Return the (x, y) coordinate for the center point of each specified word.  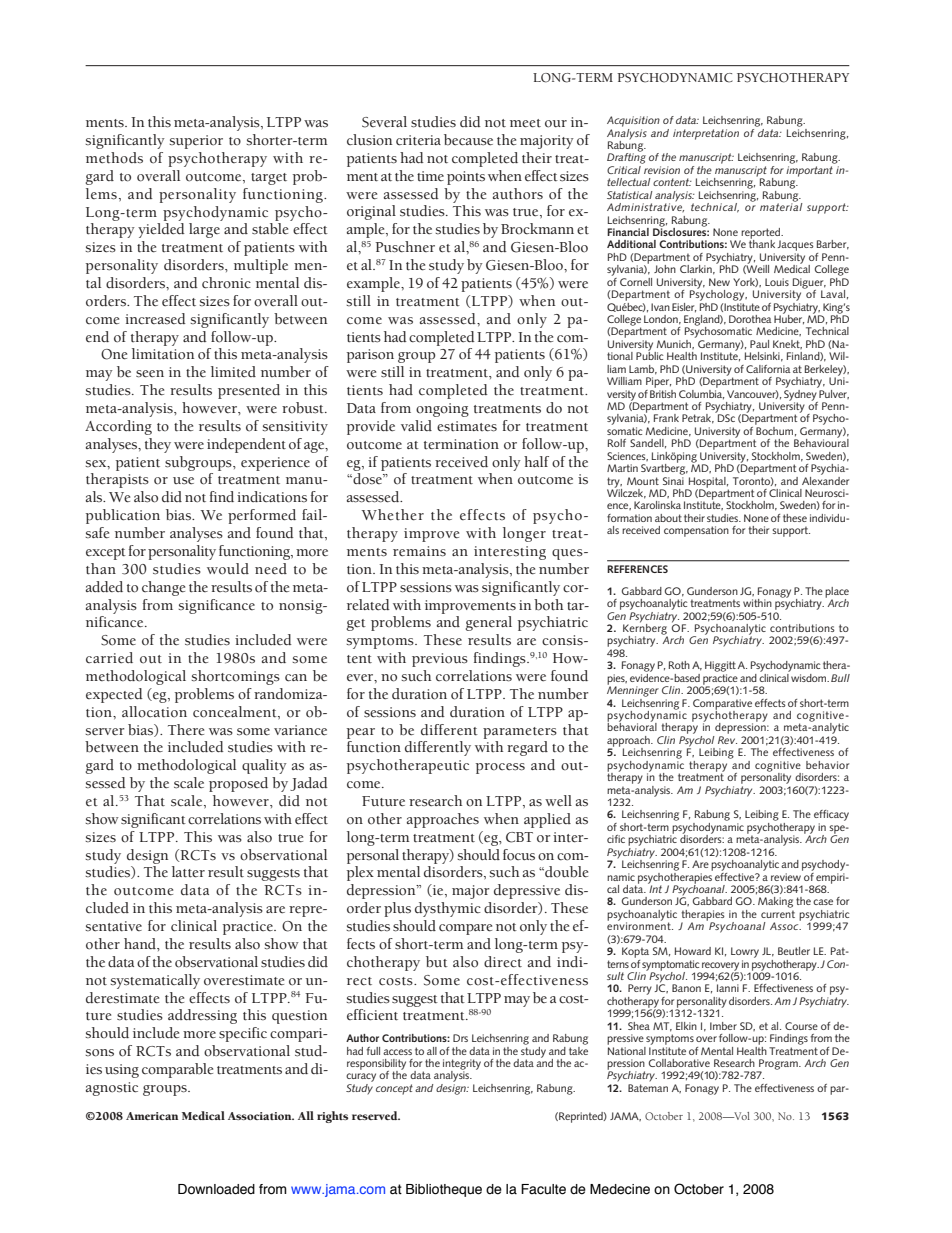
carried (109, 658)
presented (249, 391)
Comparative (722, 705)
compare (465, 929)
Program (778, 1065)
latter (188, 872)
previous (440, 660)
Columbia (701, 393)
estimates (467, 426)
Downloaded (216, 1189)
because (468, 140)
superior (196, 142)
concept (394, 1089)
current (778, 914)
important (809, 171)
